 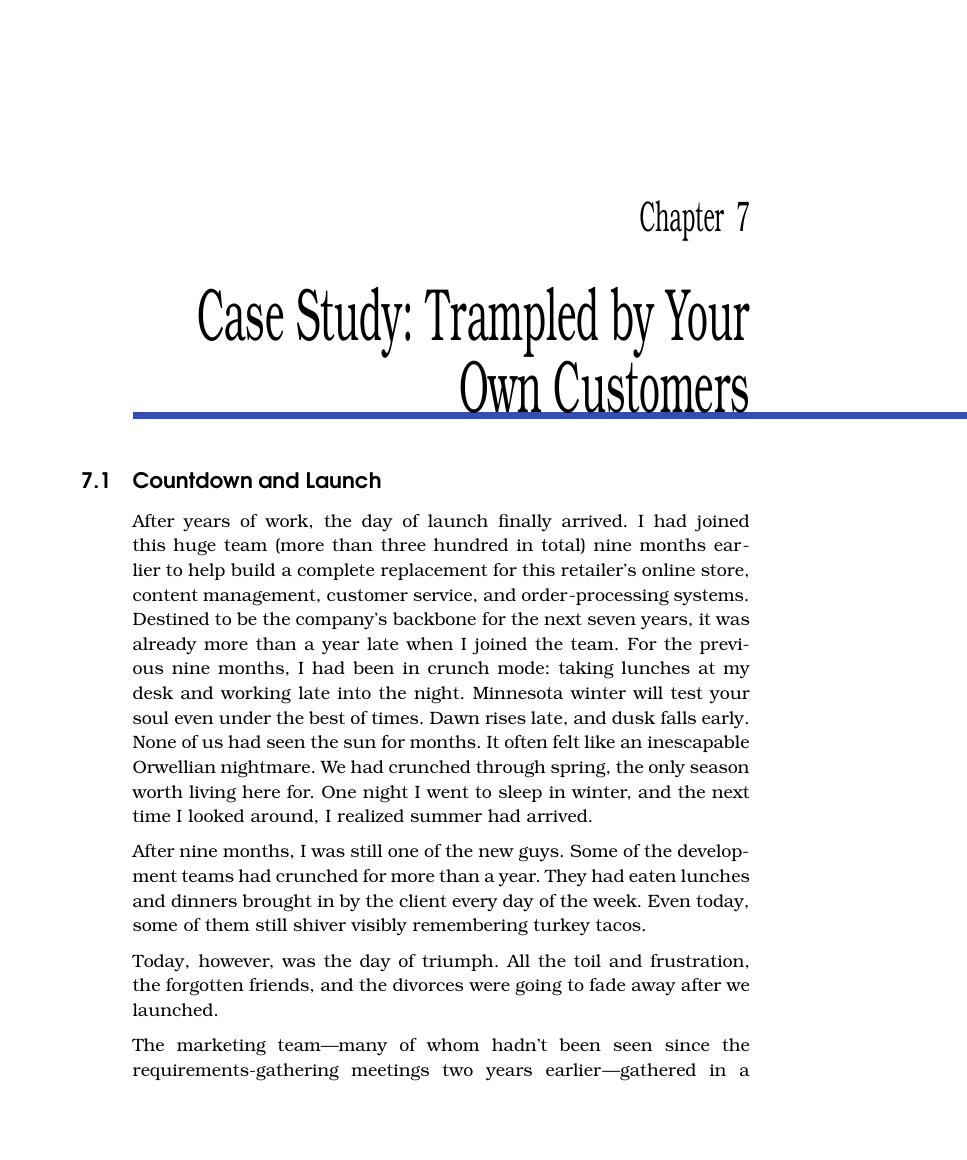 What do you see at coordinates (511, 322) in the screenshot?
I see `Trampled` at bounding box center [511, 322].
